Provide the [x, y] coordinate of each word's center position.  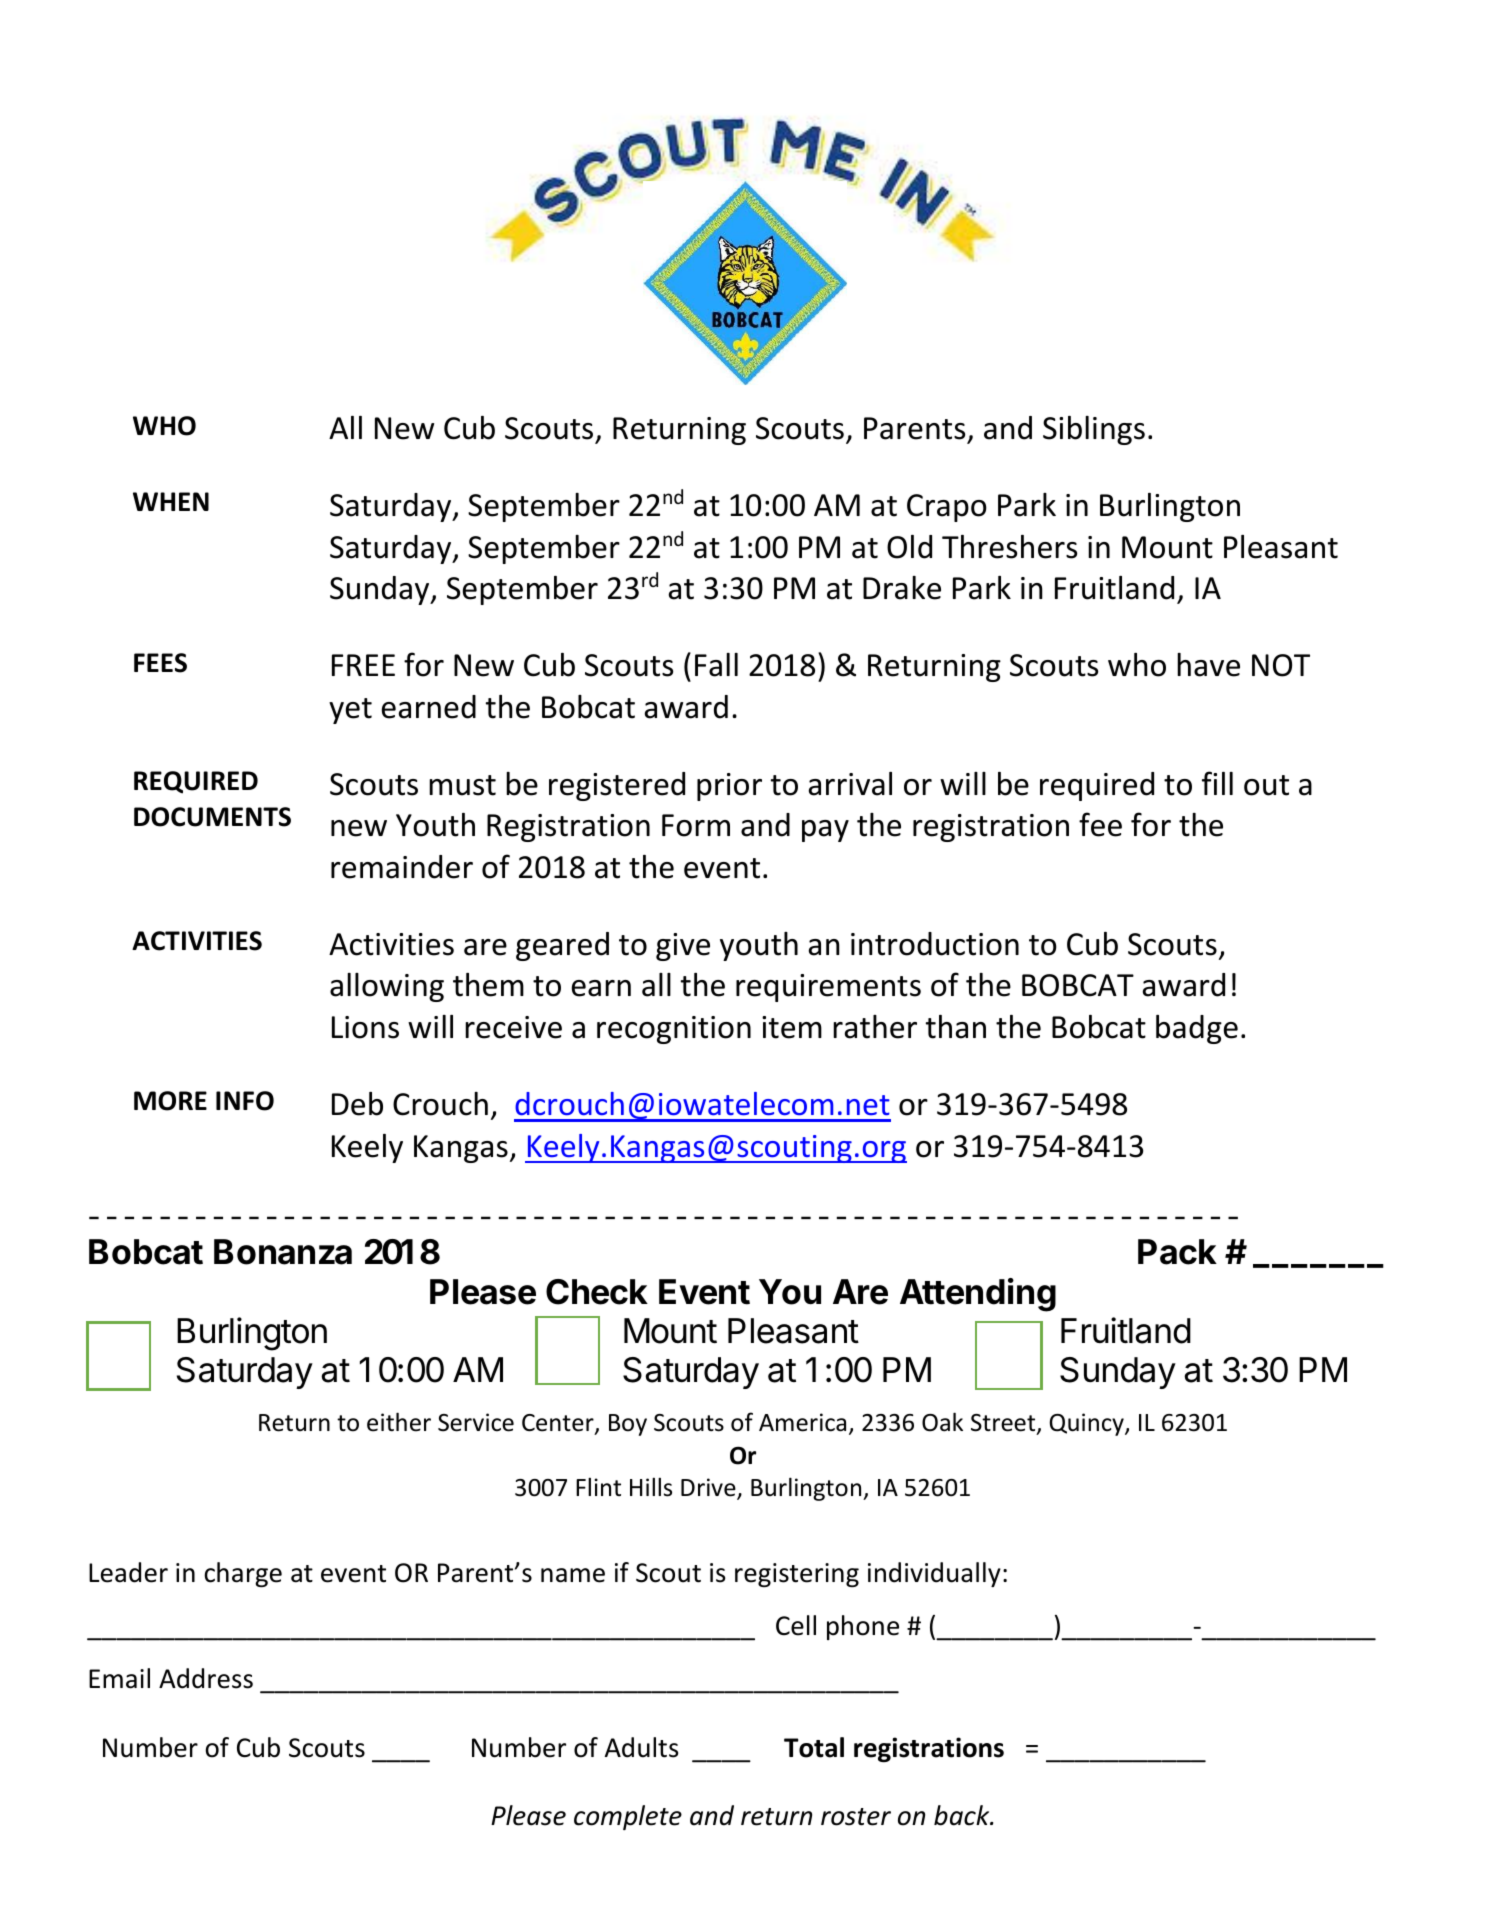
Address [206, 1678]
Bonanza [283, 1252]
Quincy [1088, 1424]
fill [1217, 783]
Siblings [1094, 430]
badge [1197, 1029]
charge [243, 1575]
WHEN [171, 501]
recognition [674, 1030]
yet [350, 711]
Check [597, 1292]
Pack [1177, 1252]
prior [729, 787]
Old [909, 547]
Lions [365, 1027]
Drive [709, 1489]
